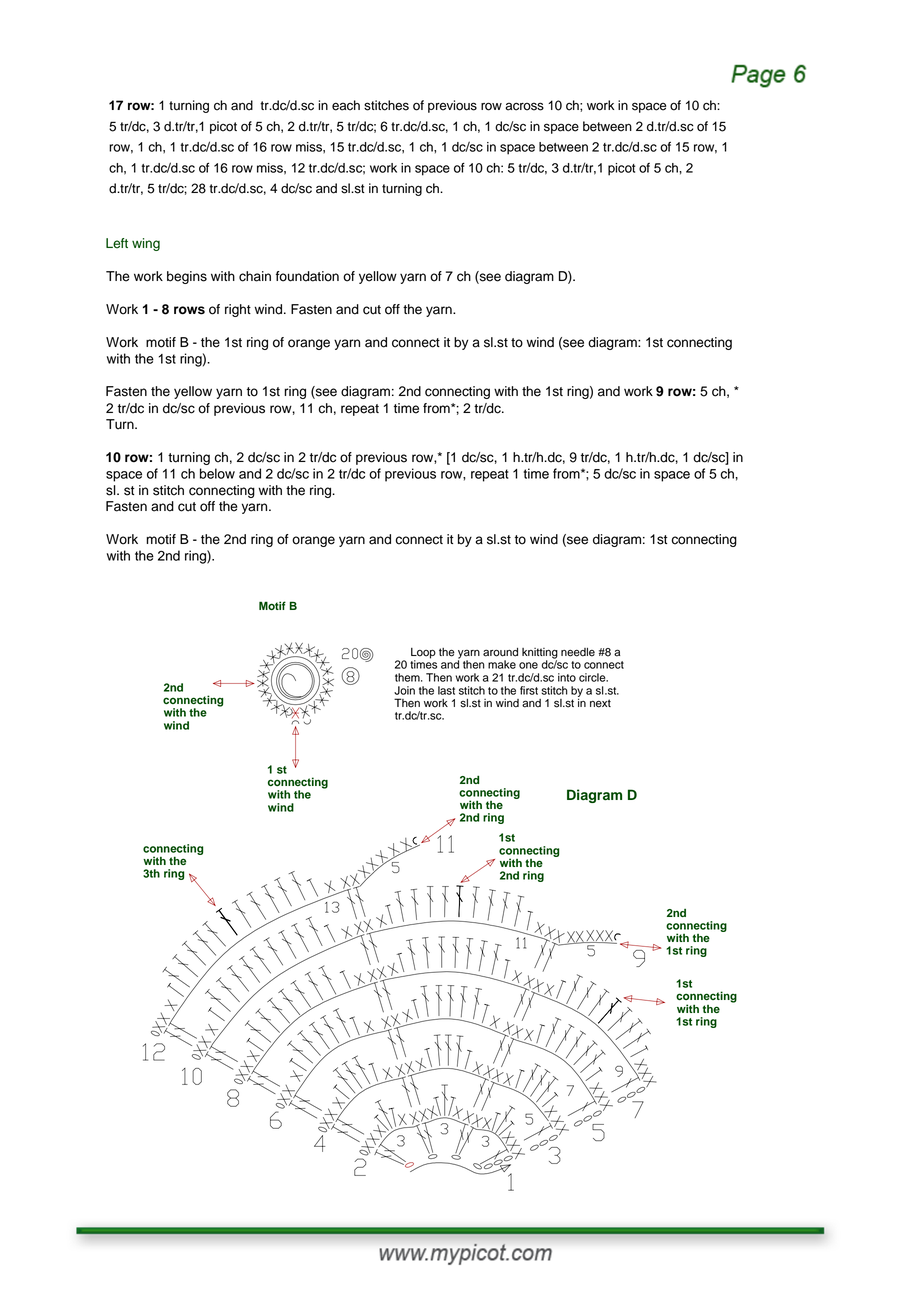 Image resolution: width=924 pixels, height=1308 pixels. I want to click on each, so click(346, 105).
